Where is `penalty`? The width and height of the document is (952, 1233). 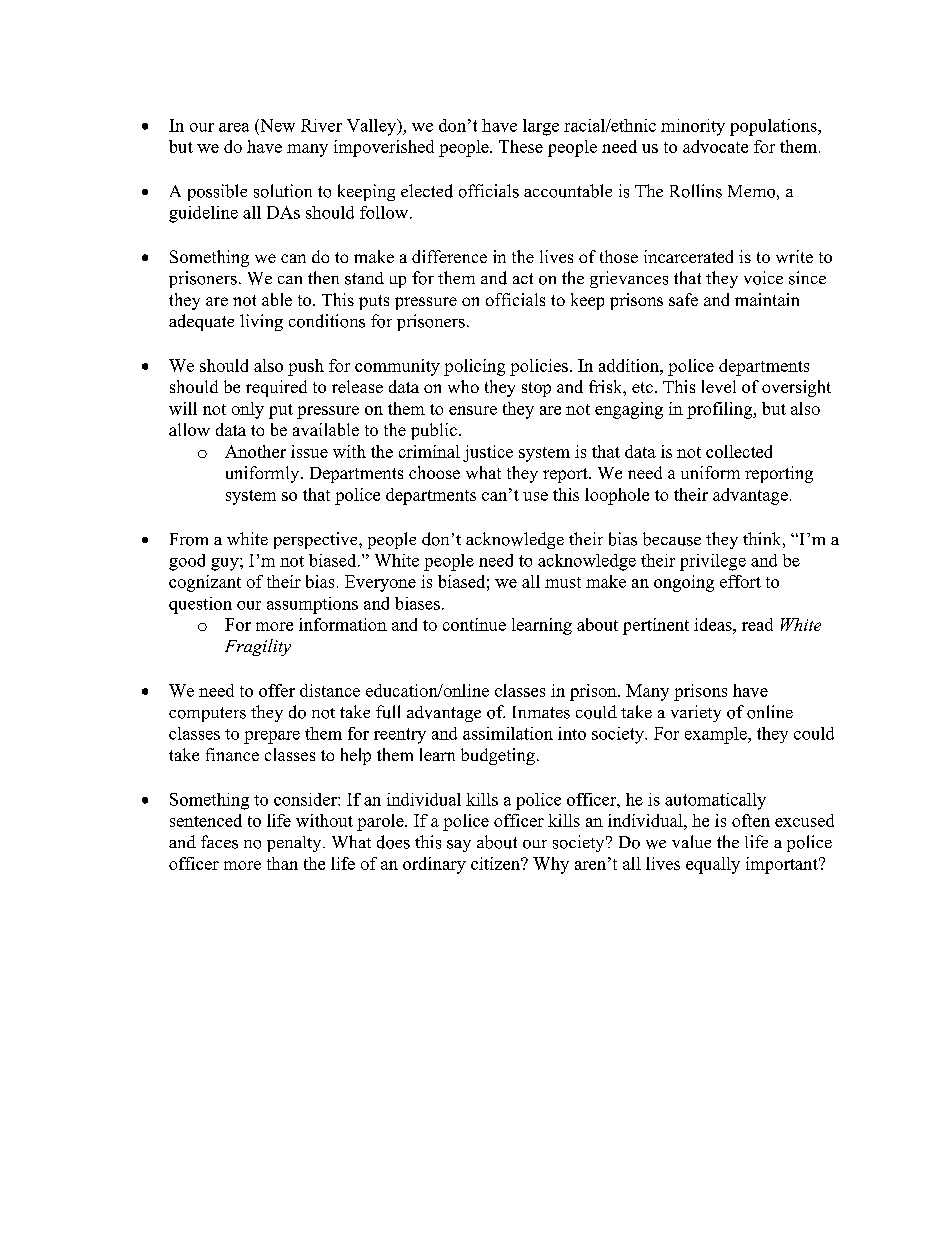 penalty is located at coordinates (295, 844).
